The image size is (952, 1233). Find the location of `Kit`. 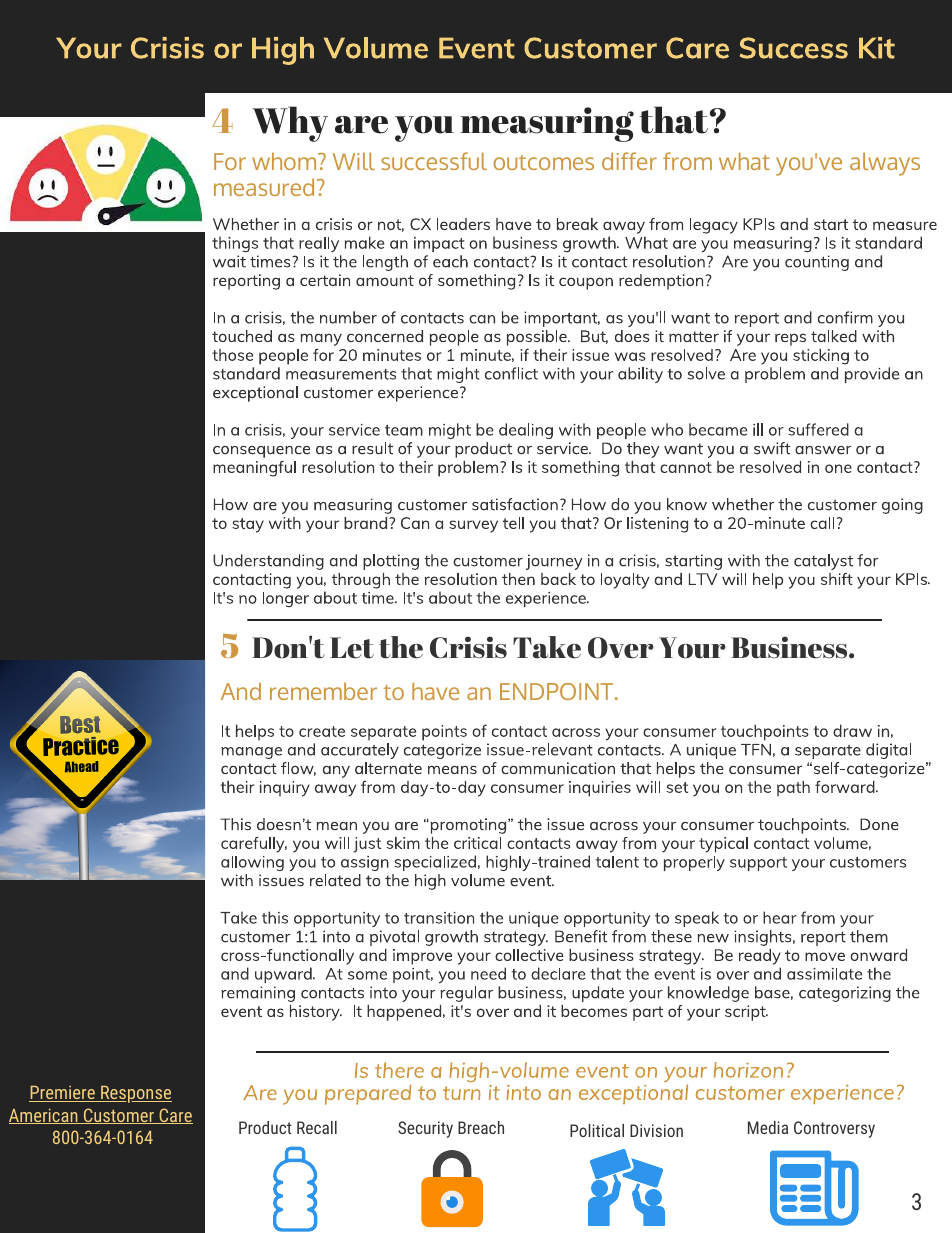

Kit is located at coordinates (877, 48).
